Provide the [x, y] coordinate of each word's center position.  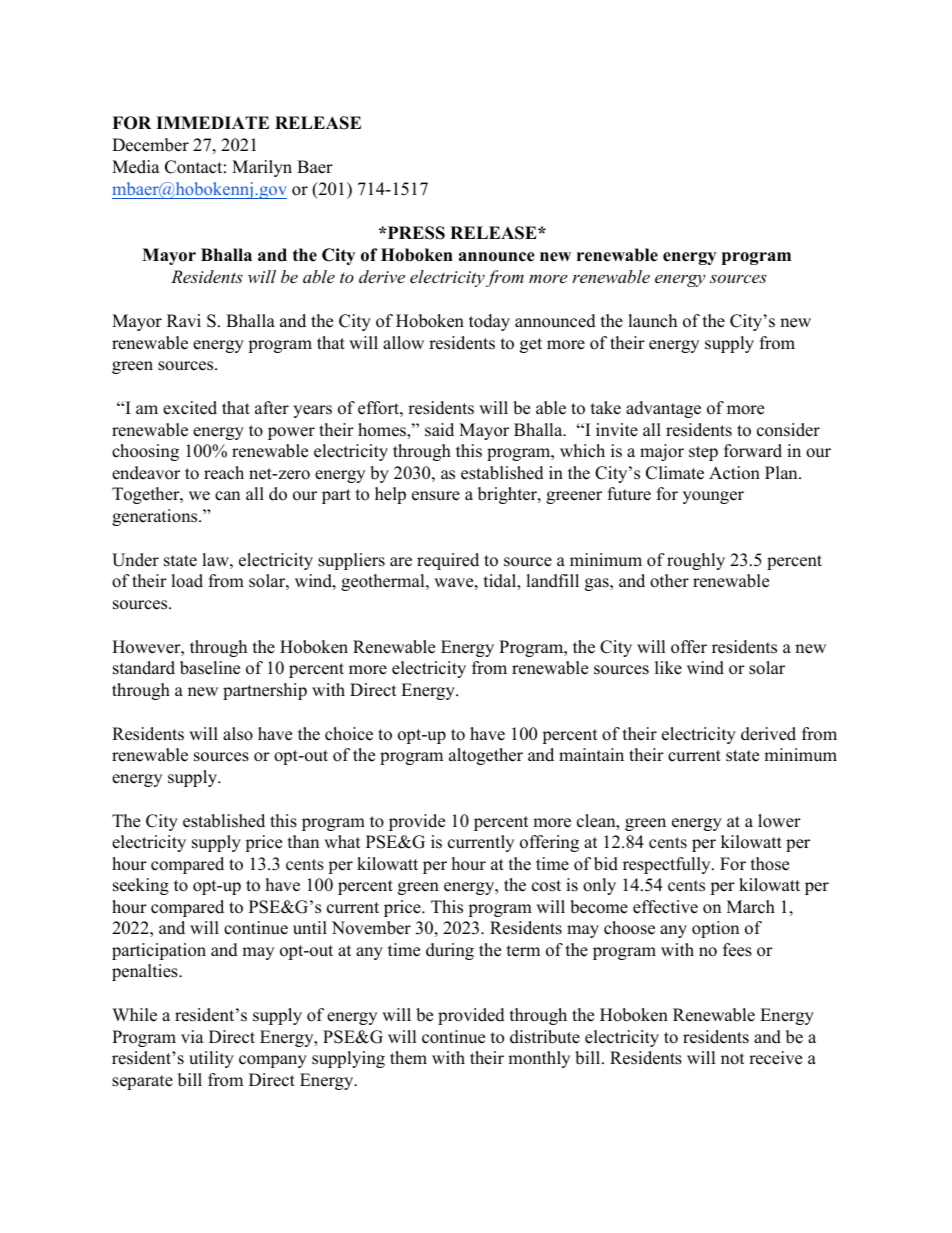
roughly [696, 561]
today [489, 322]
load [187, 581]
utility [211, 1059]
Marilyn [262, 168]
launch [652, 321]
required [448, 561]
